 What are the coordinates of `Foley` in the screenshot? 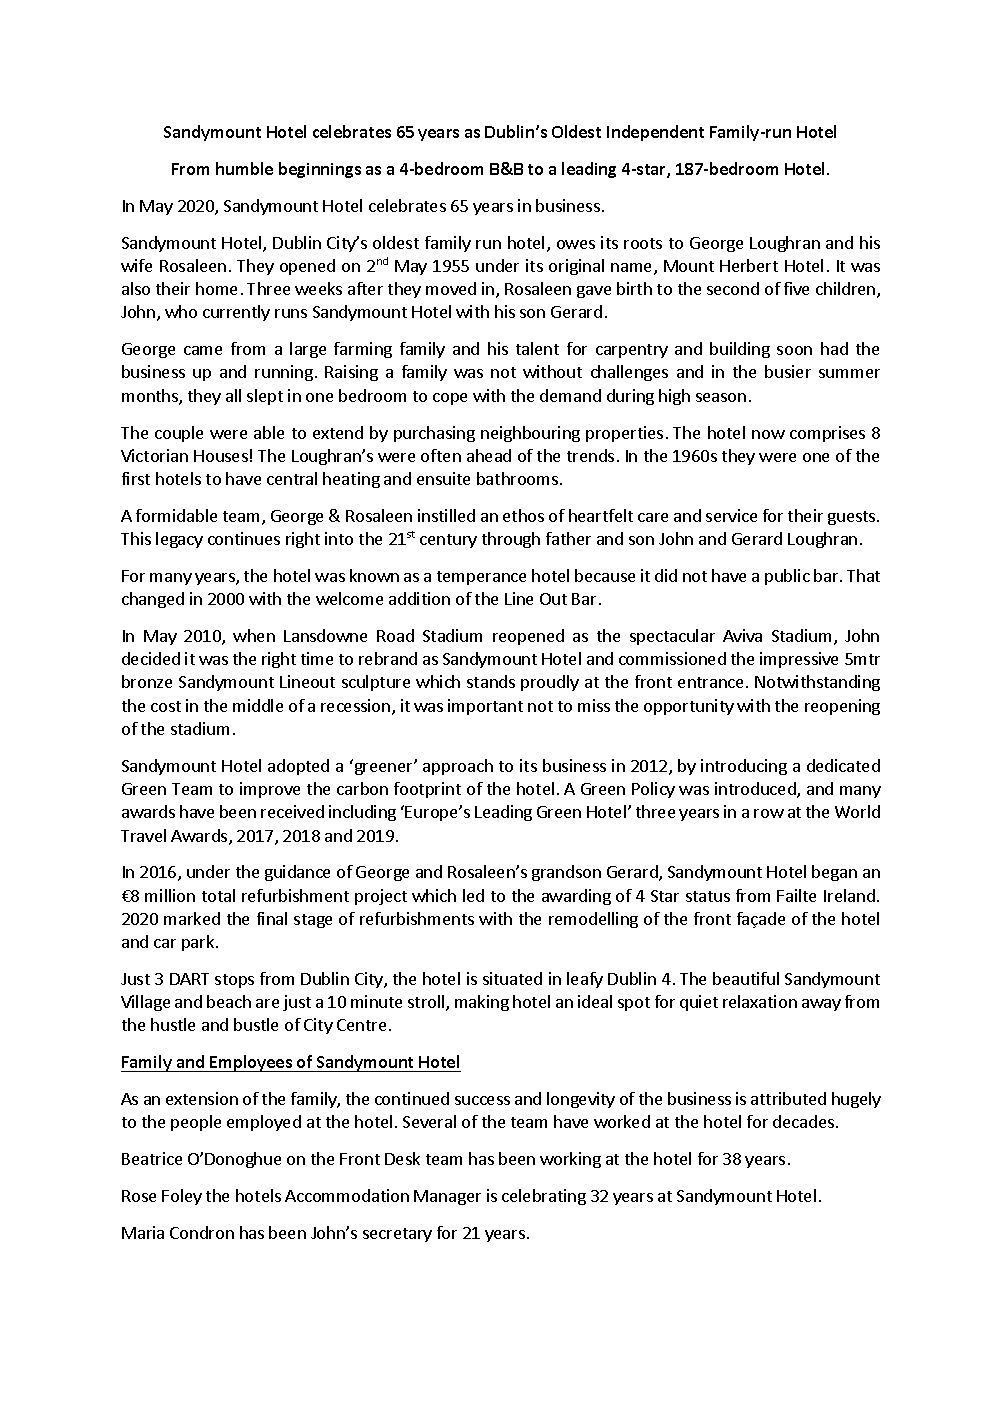 It's located at (182, 1197).
